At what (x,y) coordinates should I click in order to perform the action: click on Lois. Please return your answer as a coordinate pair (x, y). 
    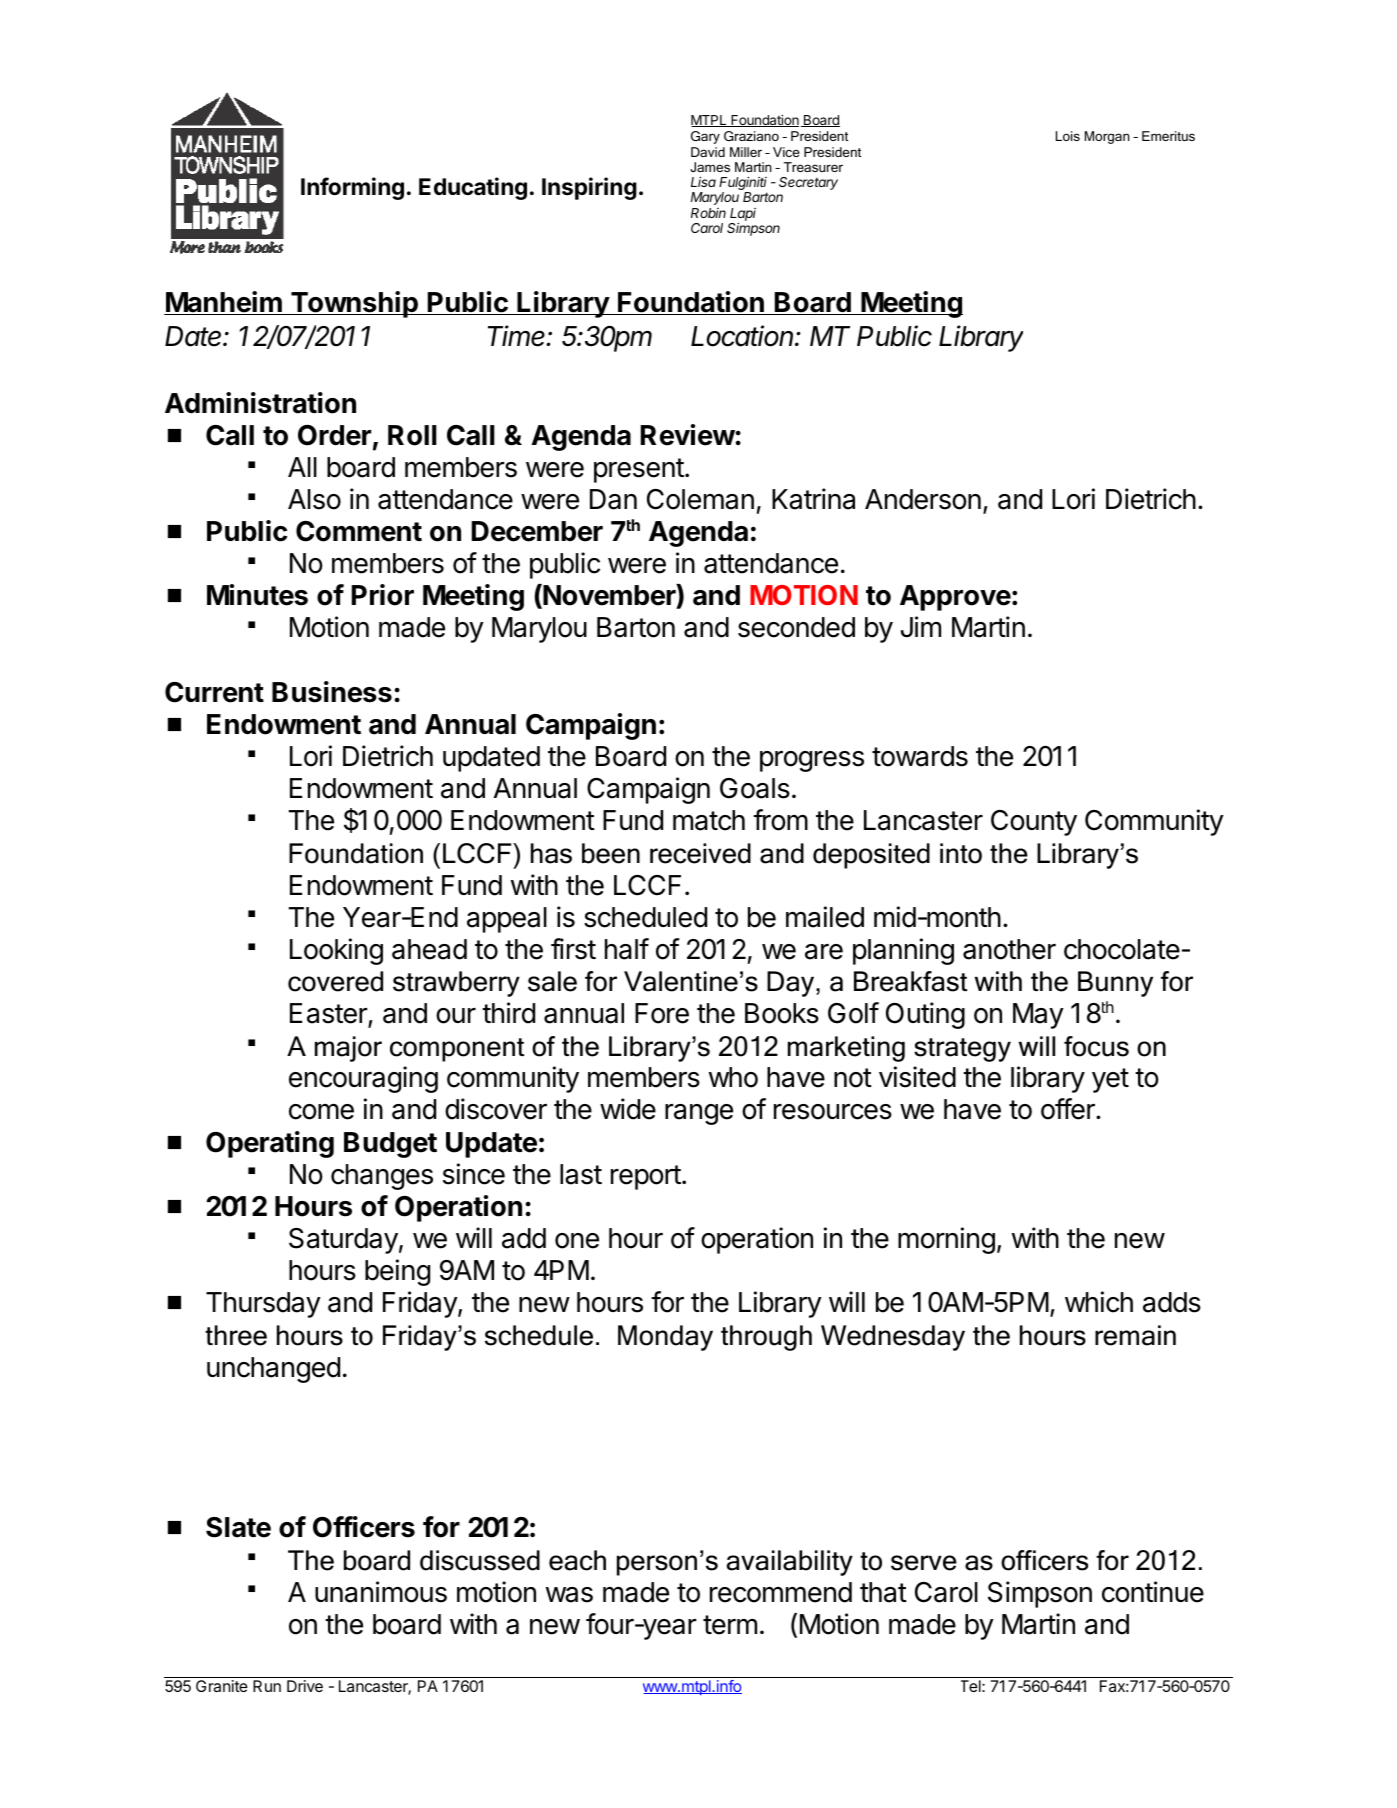
    Looking at the image, I should click on (1068, 136).
